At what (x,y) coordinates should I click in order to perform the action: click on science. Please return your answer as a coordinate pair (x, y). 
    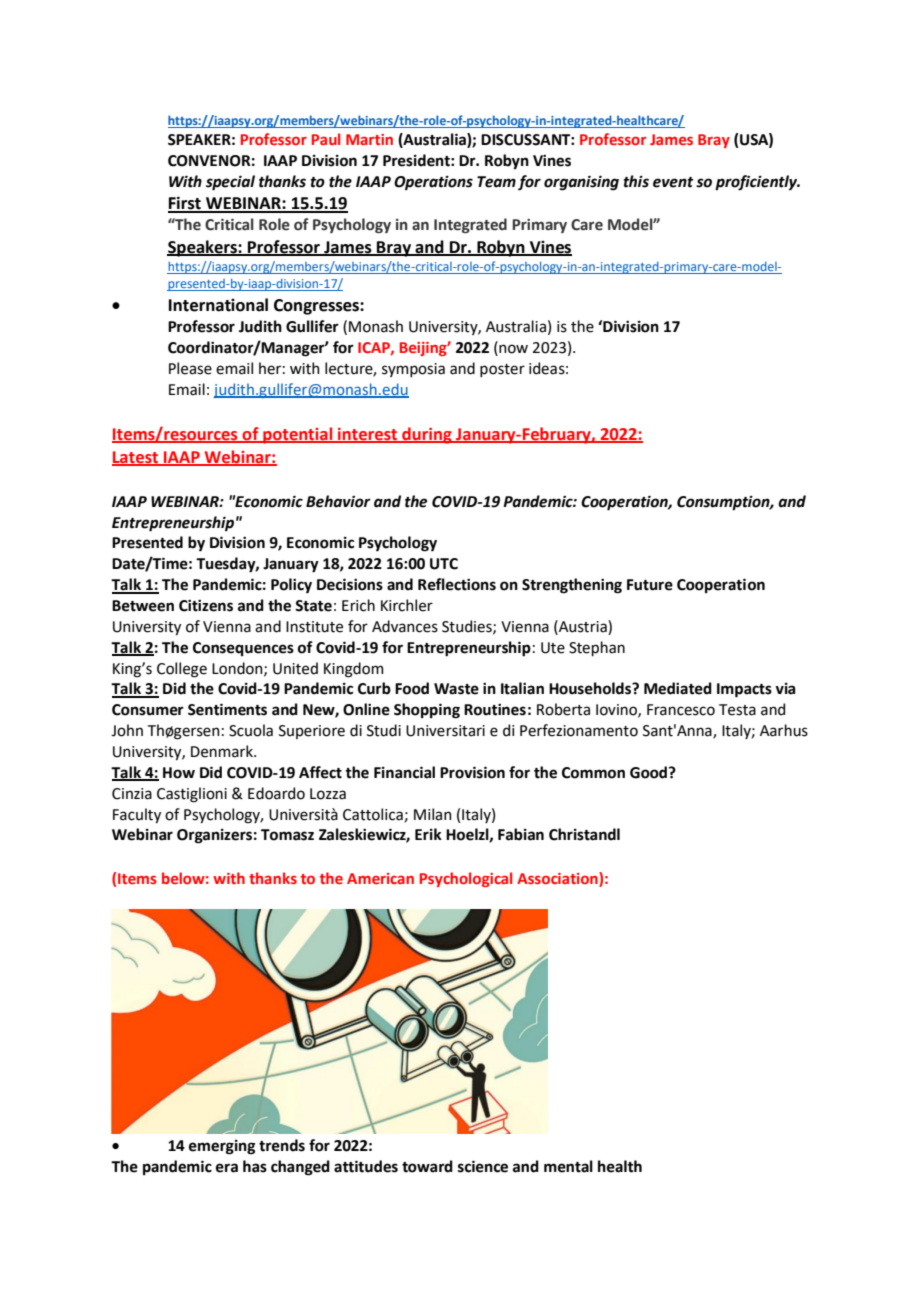
    Looking at the image, I should click on (483, 1166).
